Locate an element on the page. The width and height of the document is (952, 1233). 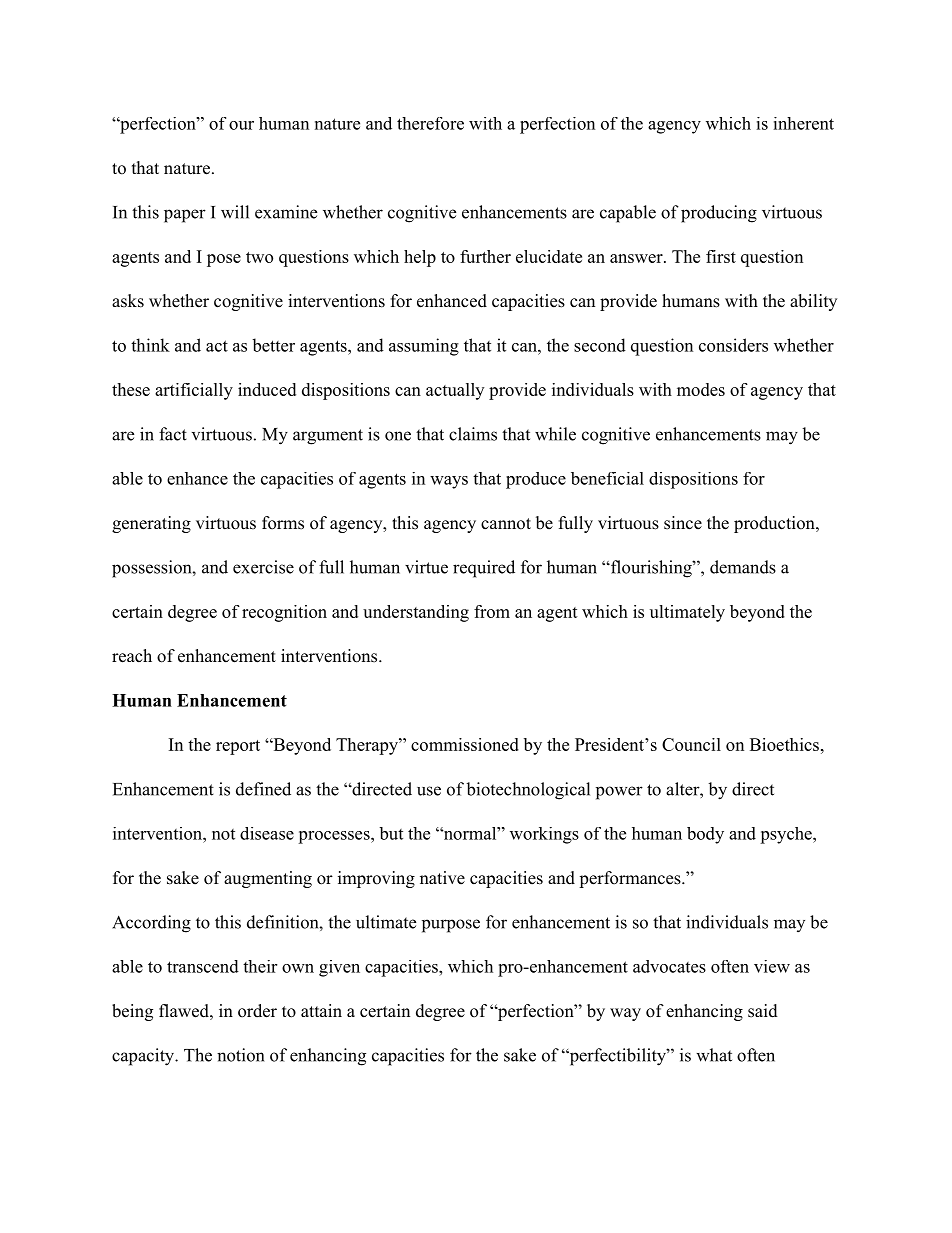
inherent is located at coordinates (803, 123).
